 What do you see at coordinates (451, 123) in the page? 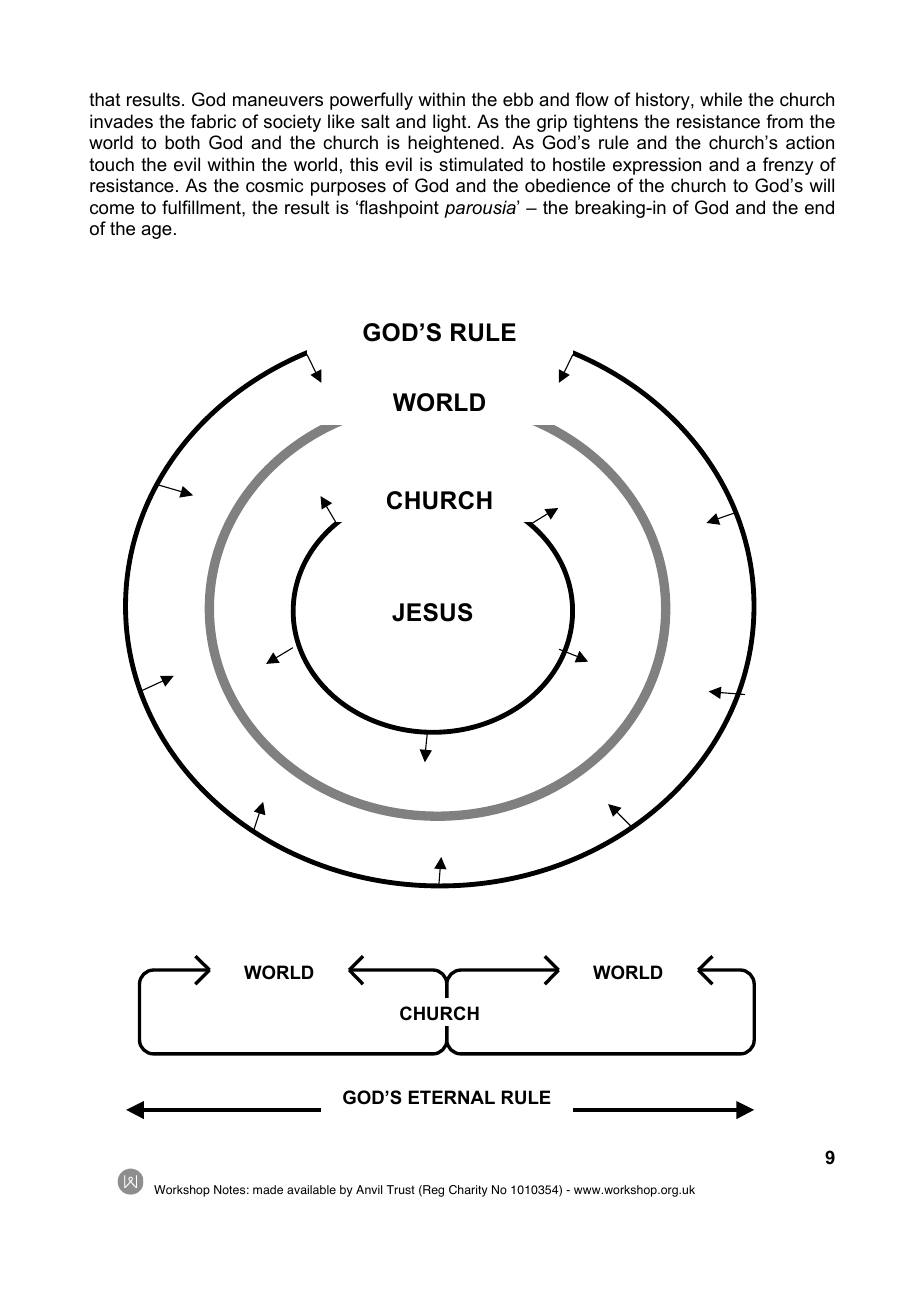
I see `light` at bounding box center [451, 123].
